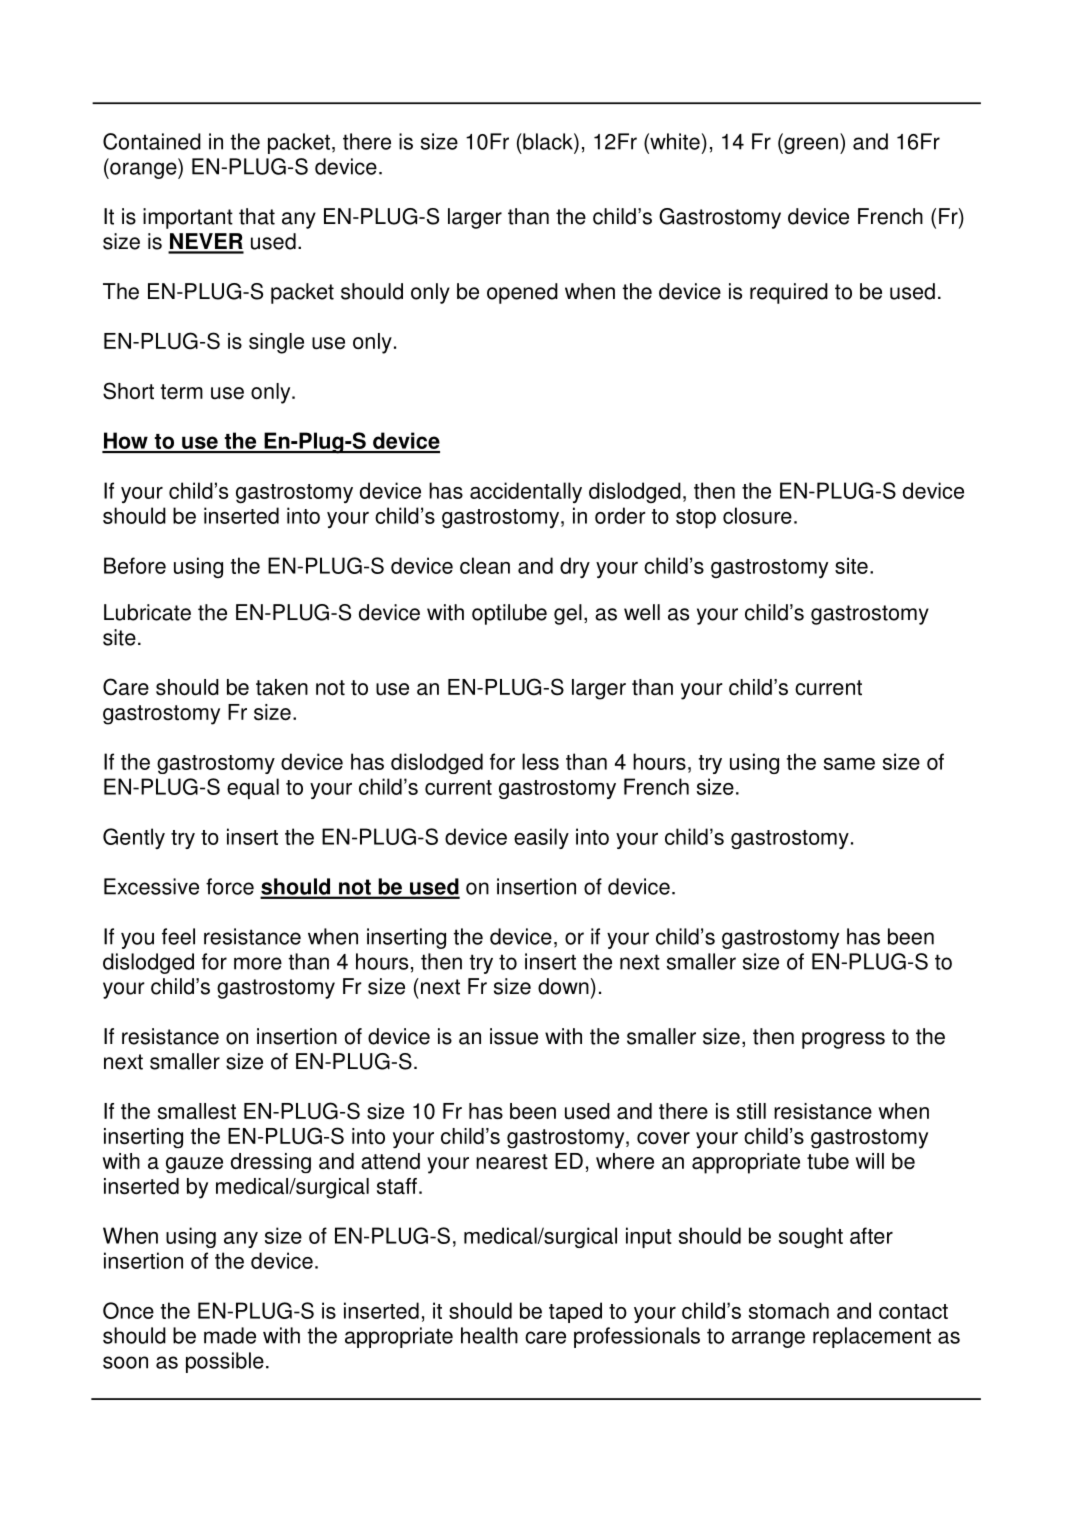 The height and width of the document is (1522, 1076). Describe the element at coordinates (810, 145) in the document. I see `green` at that location.
